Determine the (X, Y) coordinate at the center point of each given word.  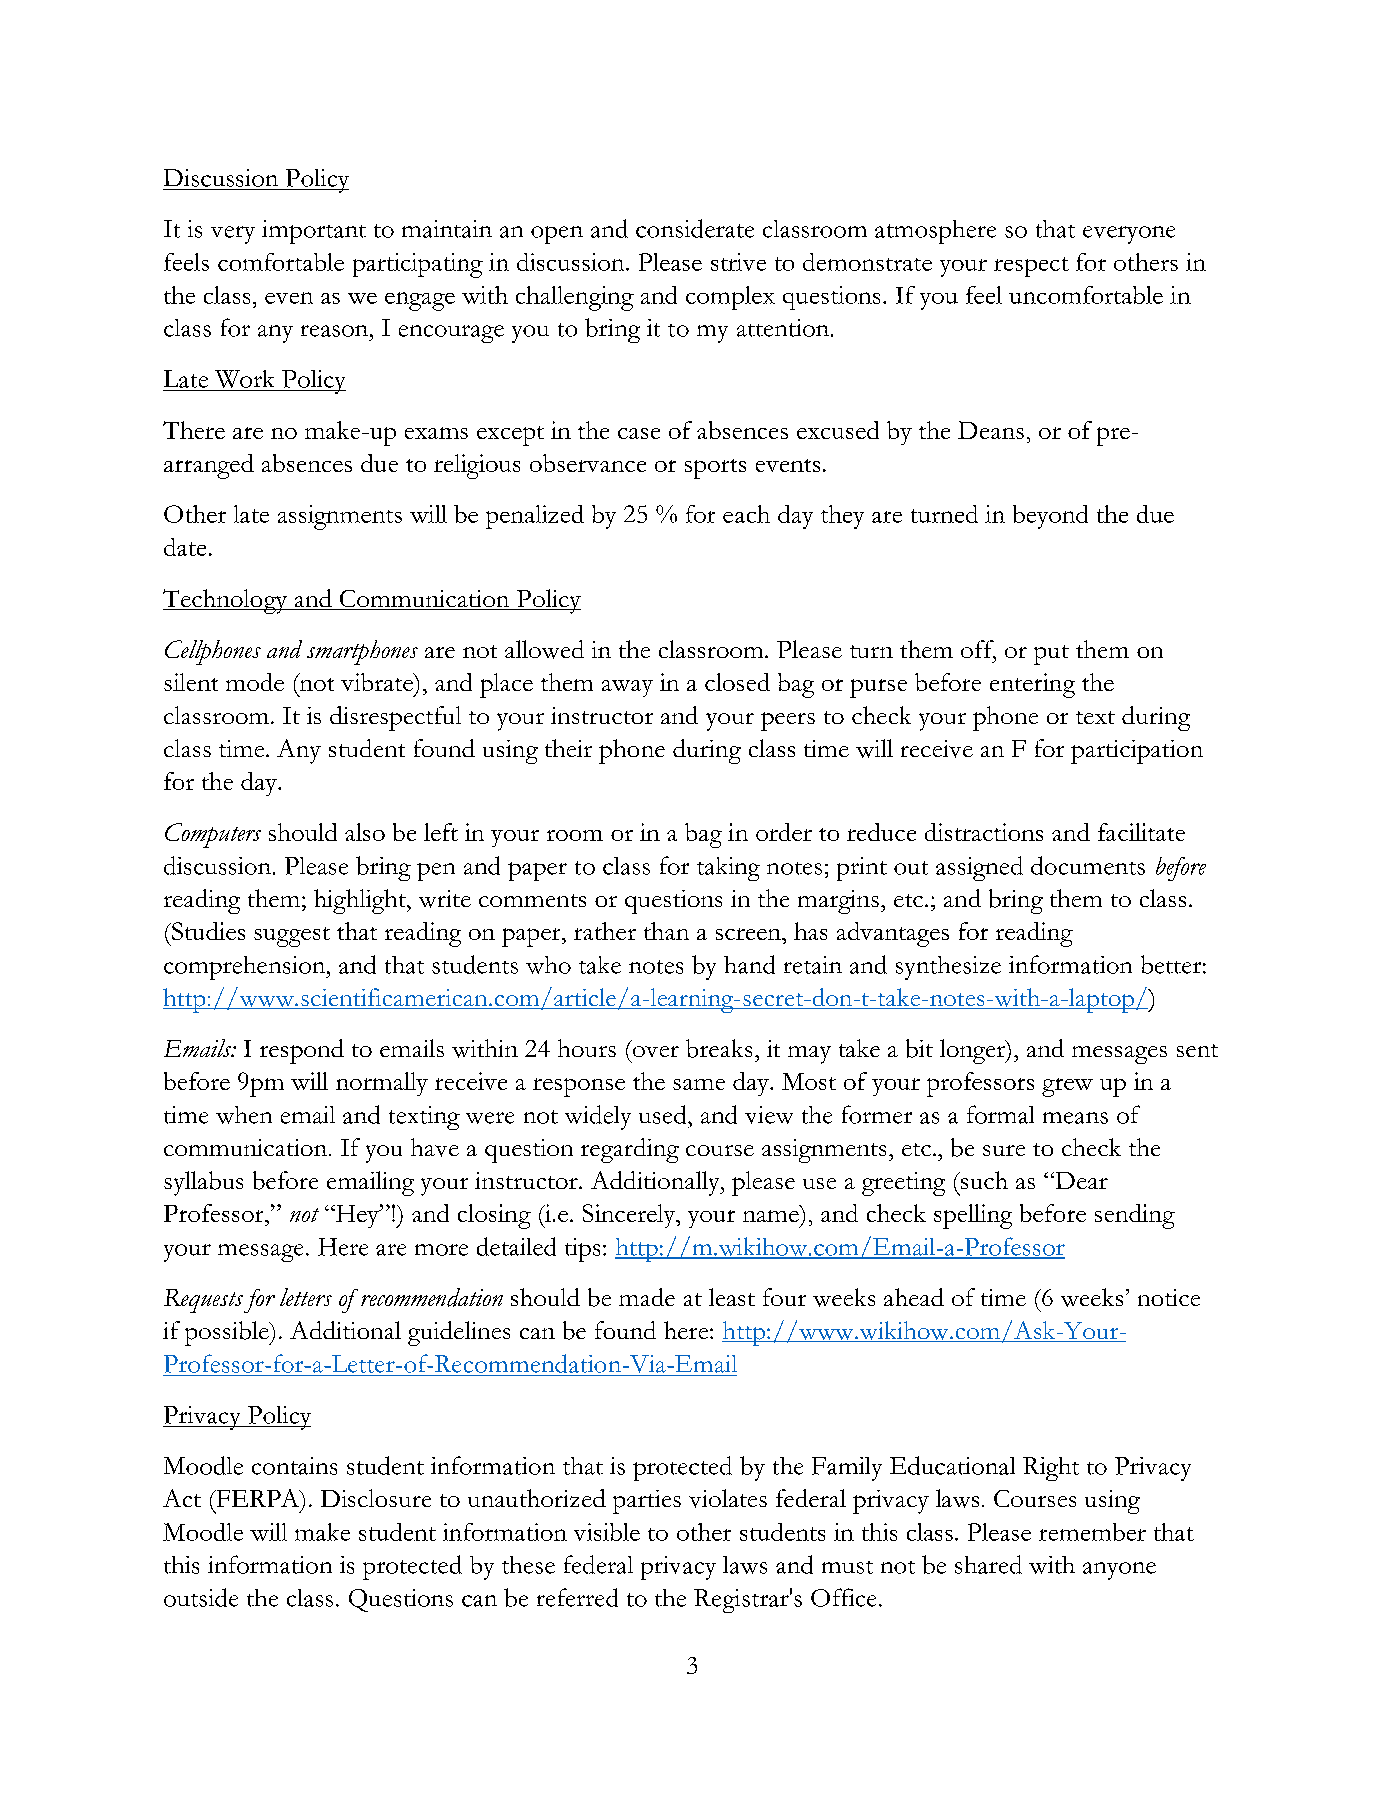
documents (1088, 865)
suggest (292, 937)
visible (607, 1532)
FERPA (257, 1498)
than (666, 931)
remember (1092, 1532)
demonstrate (867, 262)
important (314, 232)
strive (738, 262)
